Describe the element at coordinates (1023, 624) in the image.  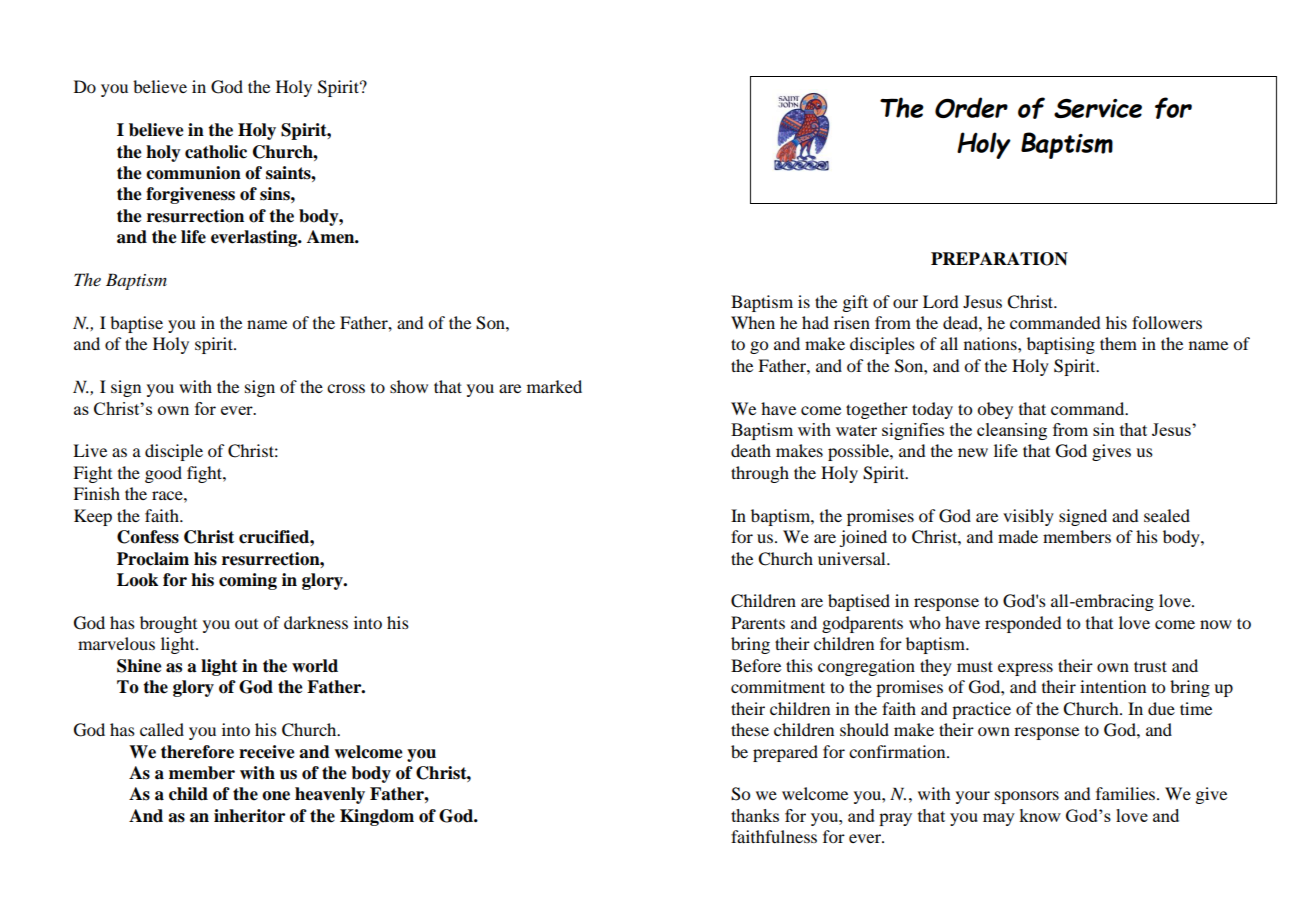
I see `responded` at that location.
